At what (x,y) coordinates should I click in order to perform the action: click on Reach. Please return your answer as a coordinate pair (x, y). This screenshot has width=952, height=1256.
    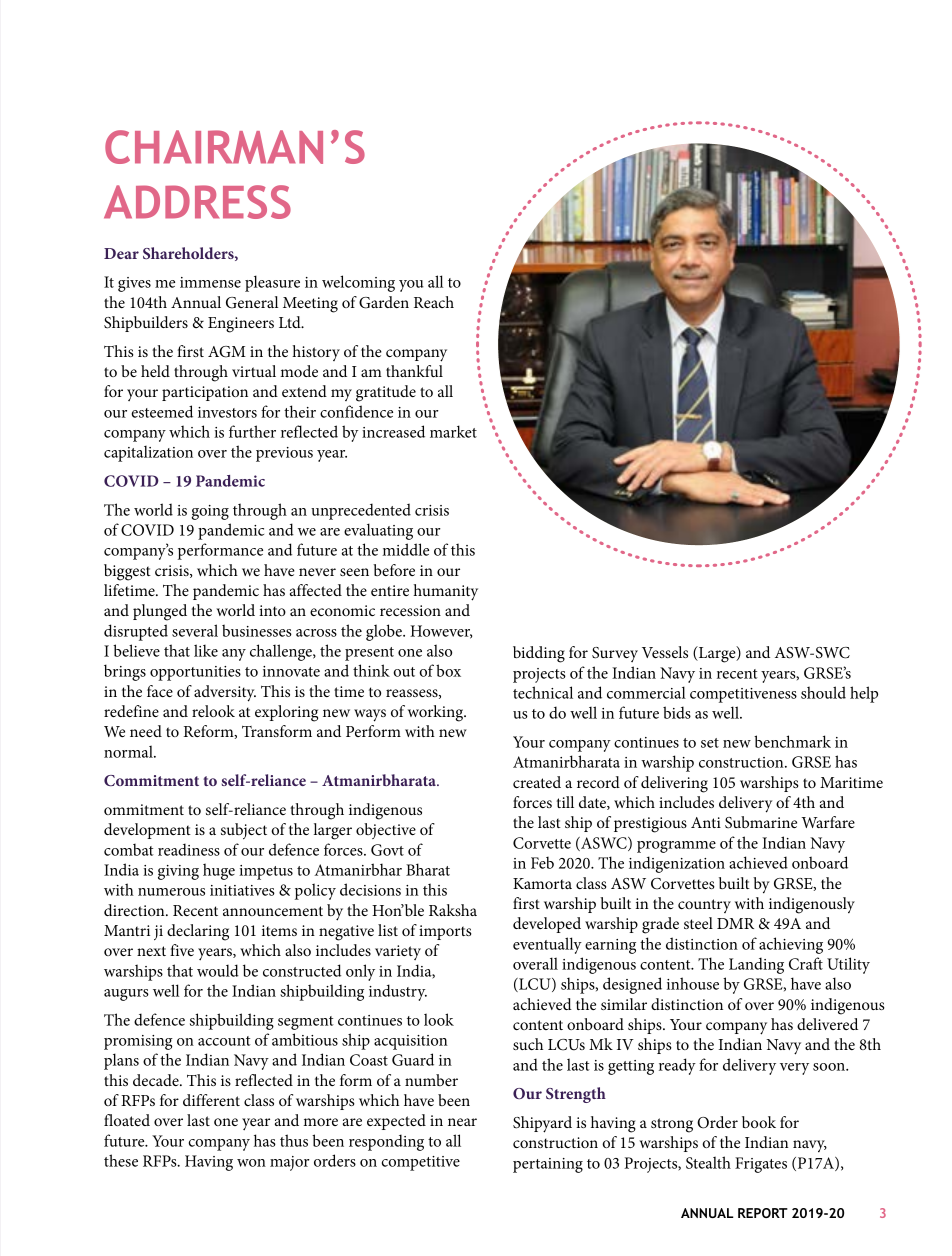
    Looking at the image, I should click on (434, 302).
